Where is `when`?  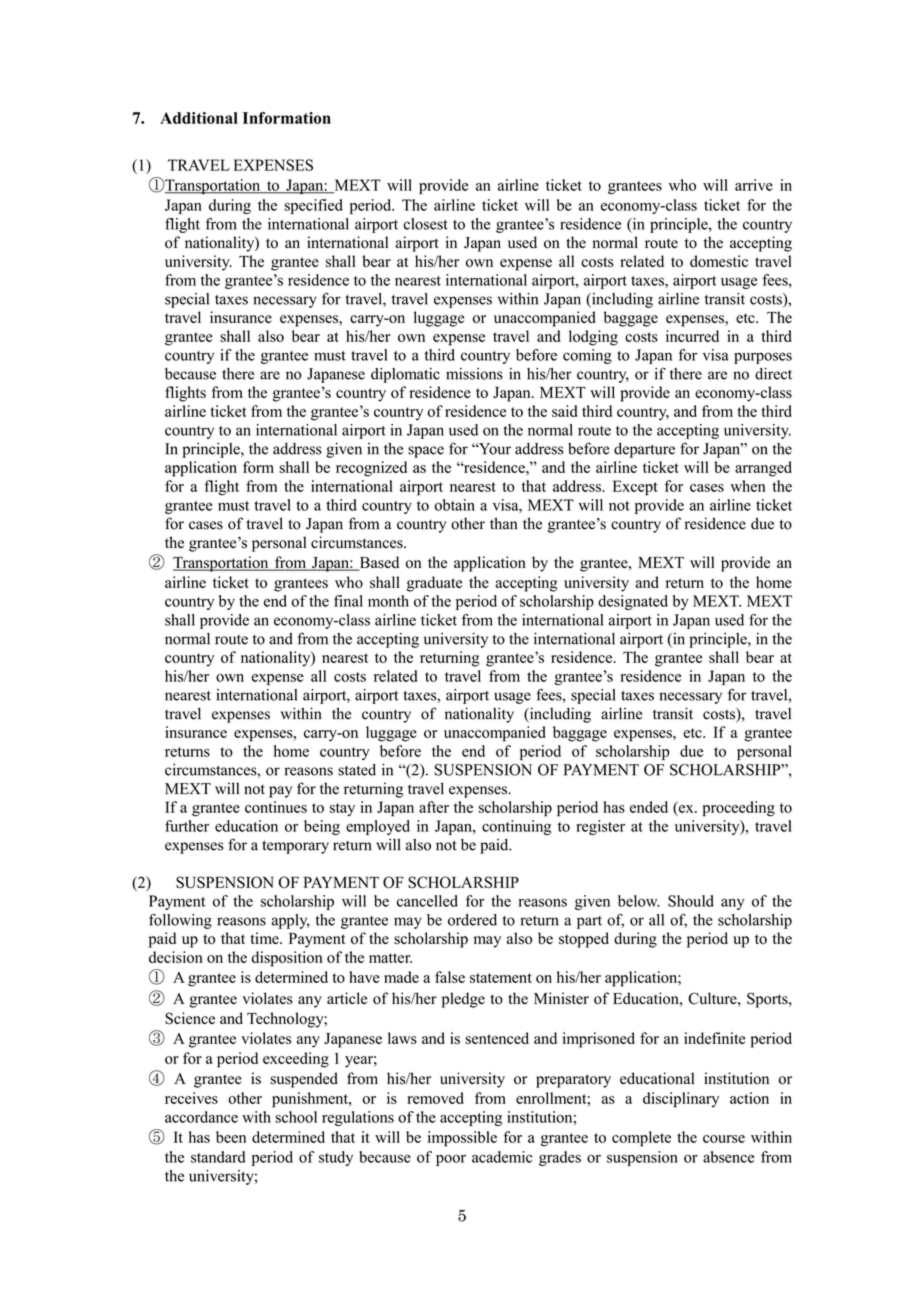
when is located at coordinates (748, 486).
